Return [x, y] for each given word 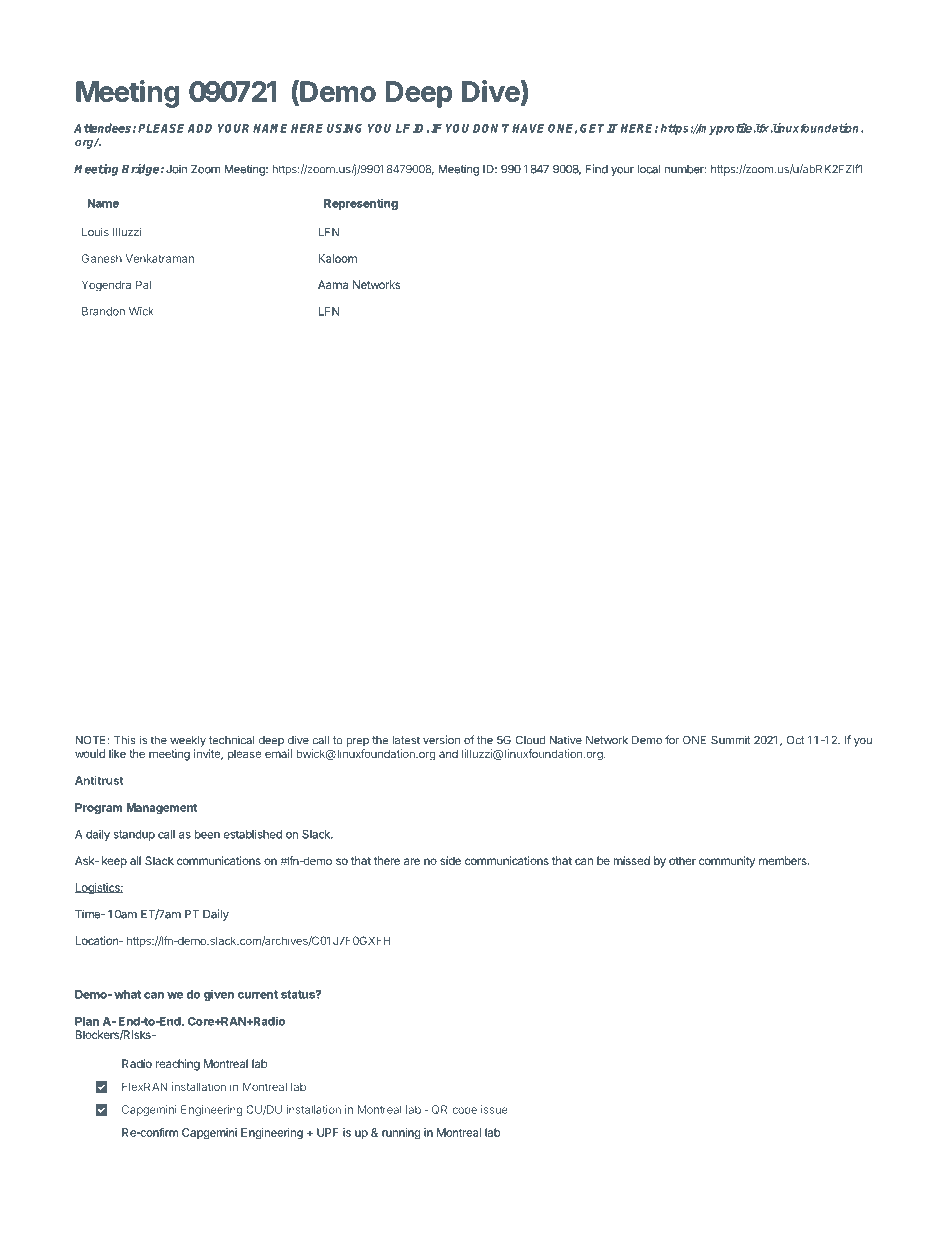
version [441, 740]
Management [161, 809]
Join [176, 169]
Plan [87, 1021]
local [649, 169]
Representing [361, 204]
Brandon [103, 311]
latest [406, 740]
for [672, 740]
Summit [731, 740]
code [464, 1109]
